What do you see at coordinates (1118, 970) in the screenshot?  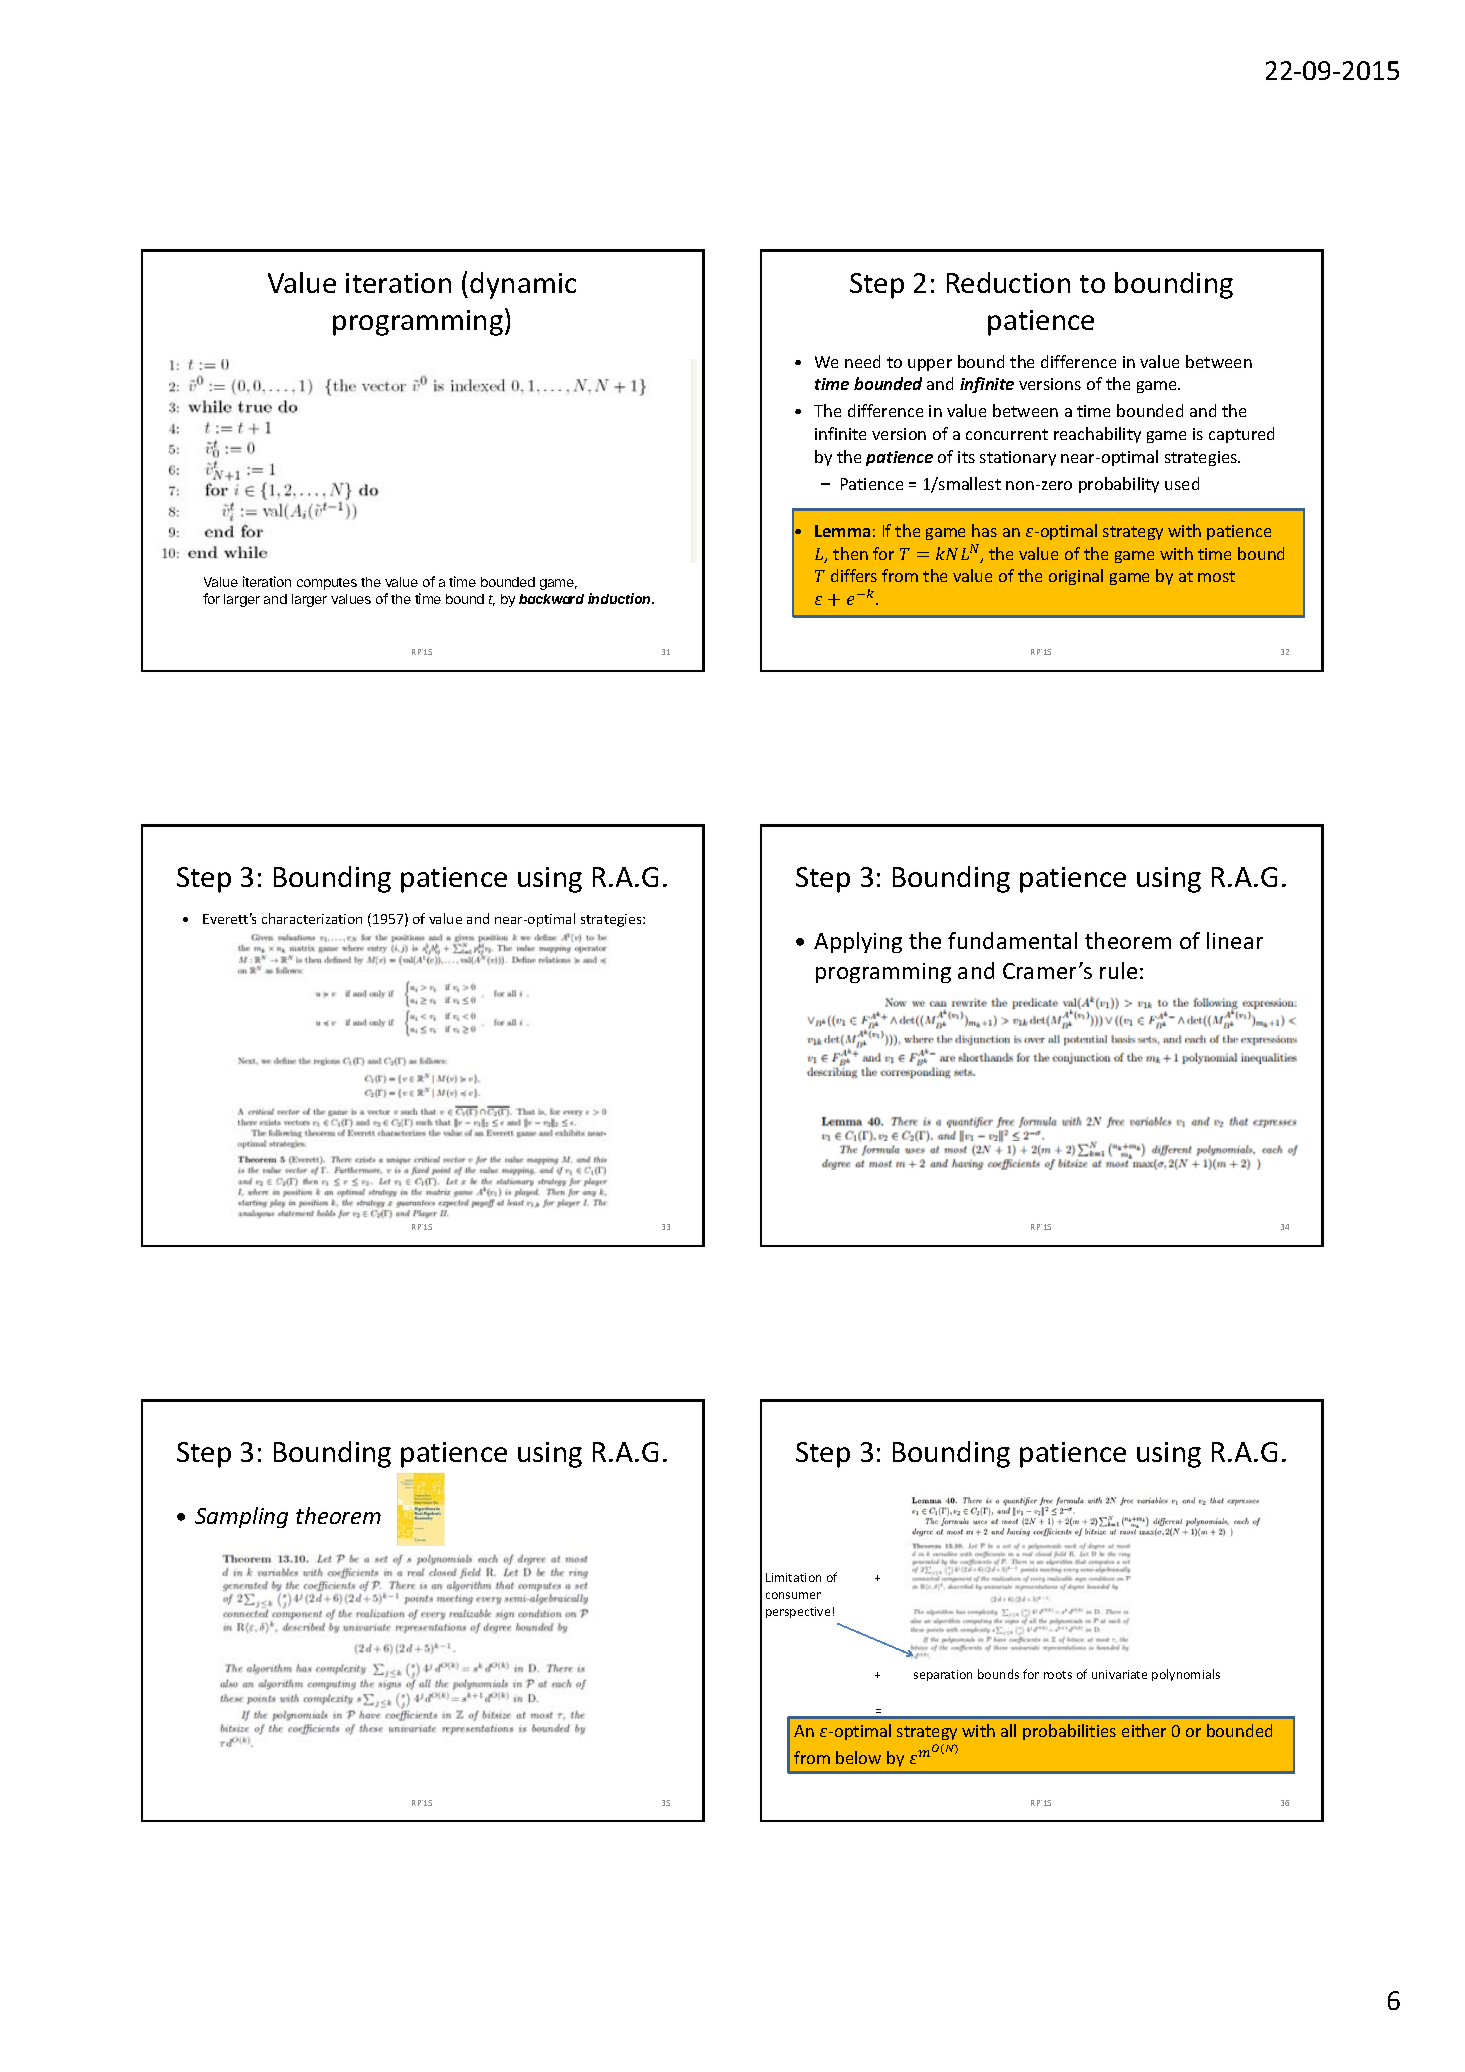 I see `rule` at bounding box center [1118, 970].
